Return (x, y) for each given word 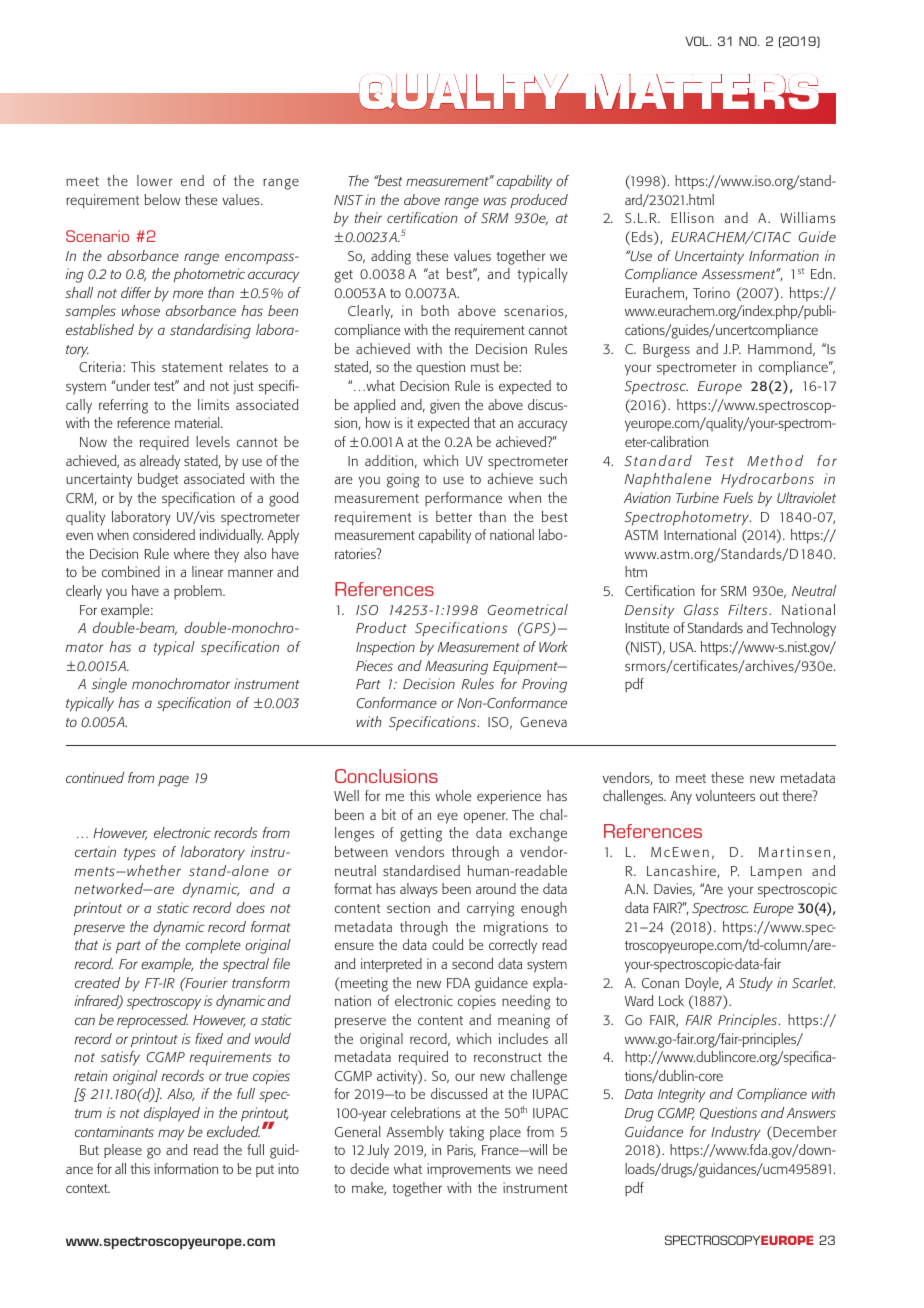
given (445, 406)
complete (213, 946)
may (171, 1134)
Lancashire (682, 871)
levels (213, 441)
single (109, 685)
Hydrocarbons (767, 480)
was (495, 201)
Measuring (456, 667)
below (162, 199)
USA (683, 647)
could (447, 944)
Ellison (692, 217)
